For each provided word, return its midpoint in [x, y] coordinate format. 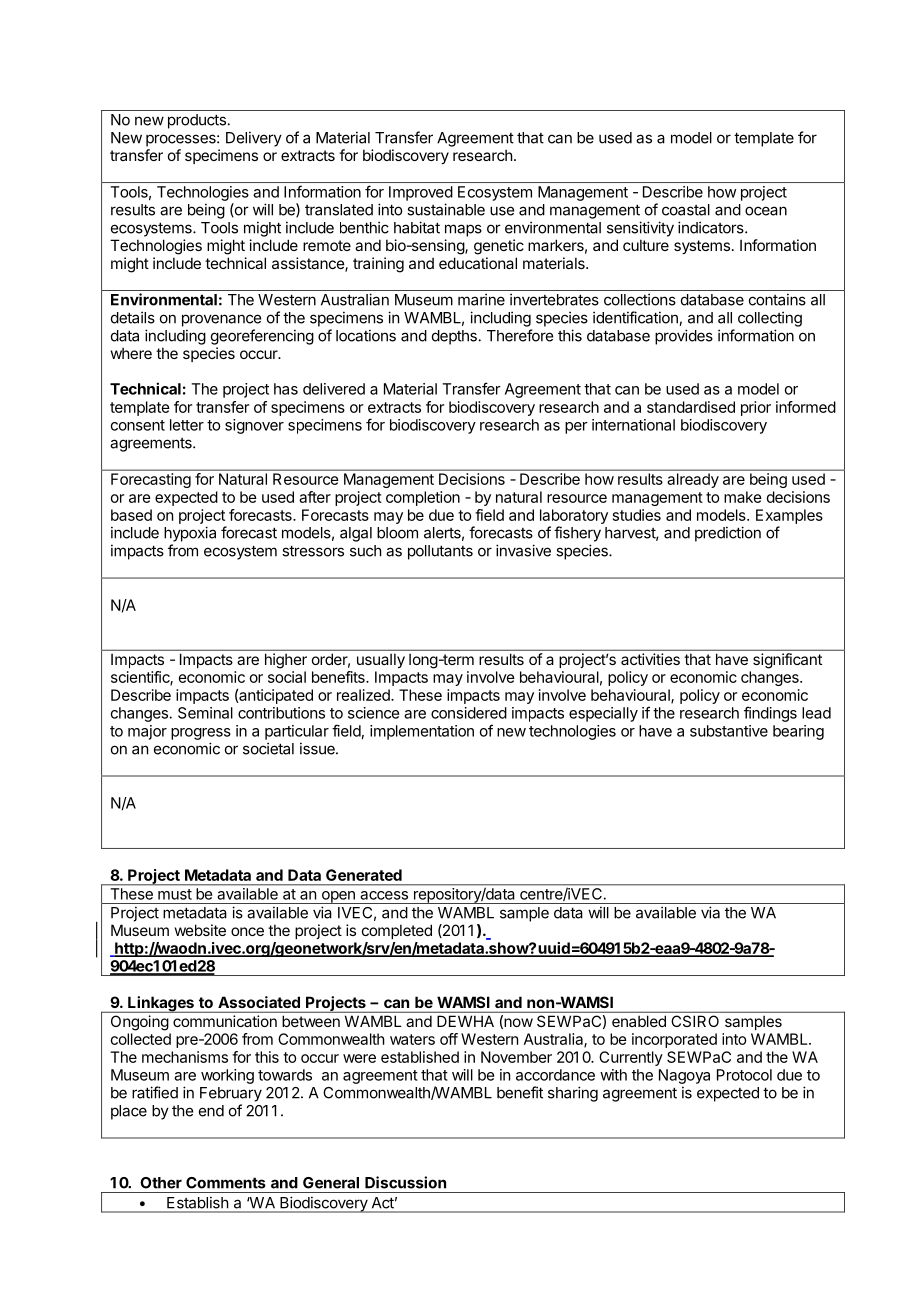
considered [469, 713]
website [200, 930]
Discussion [405, 1182]
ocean [766, 211]
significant [787, 661]
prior [756, 408]
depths [454, 337]
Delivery [254, 139]
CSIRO [695, 1021]
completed [397, 931]
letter [187, 425]
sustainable [446, 209]
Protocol [744, 1075]
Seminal [205, 713]
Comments [226, 1183]
